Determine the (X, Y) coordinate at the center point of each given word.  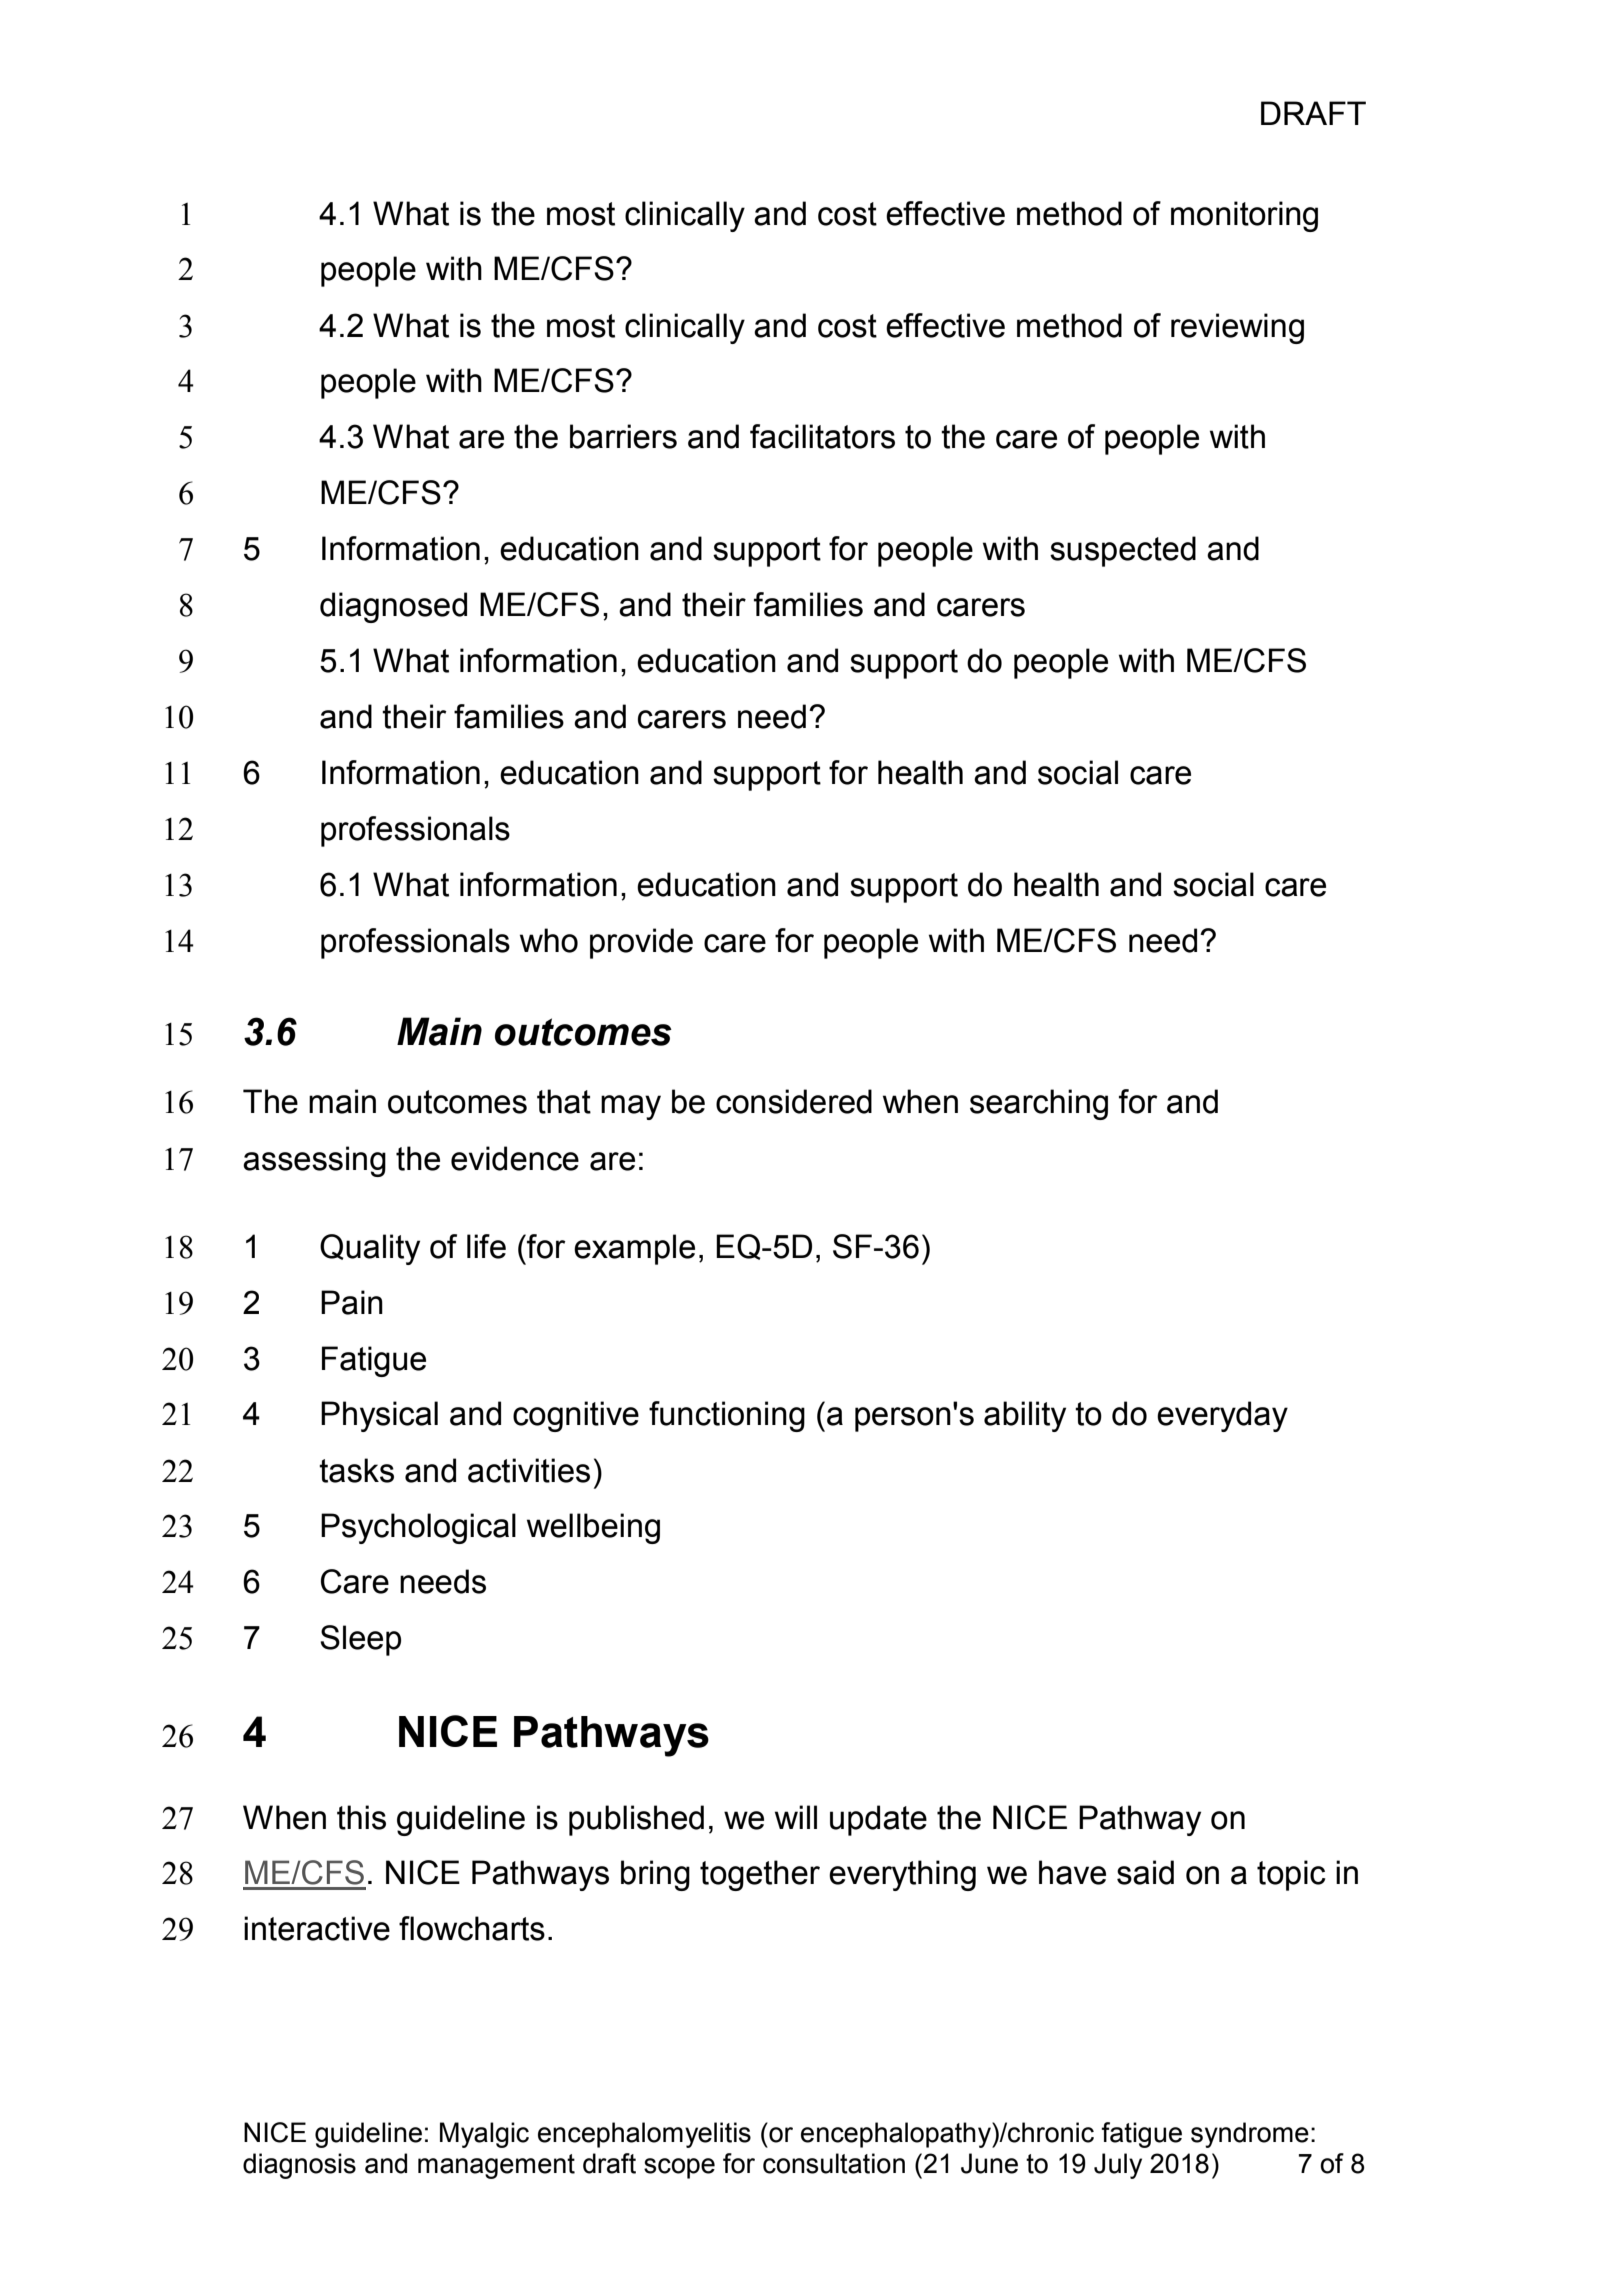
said (1145, 1872)
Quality (370, 1249)
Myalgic (484, 2135)
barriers (623, 436)
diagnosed (393, 607)
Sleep (360, 1640)
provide (641, 943)
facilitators (822, 436)
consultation (834, 2163)
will (796, 1817)
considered (794, 1101)
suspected (1123, 551)
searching (1039, 1104)
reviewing (1237, 328)
